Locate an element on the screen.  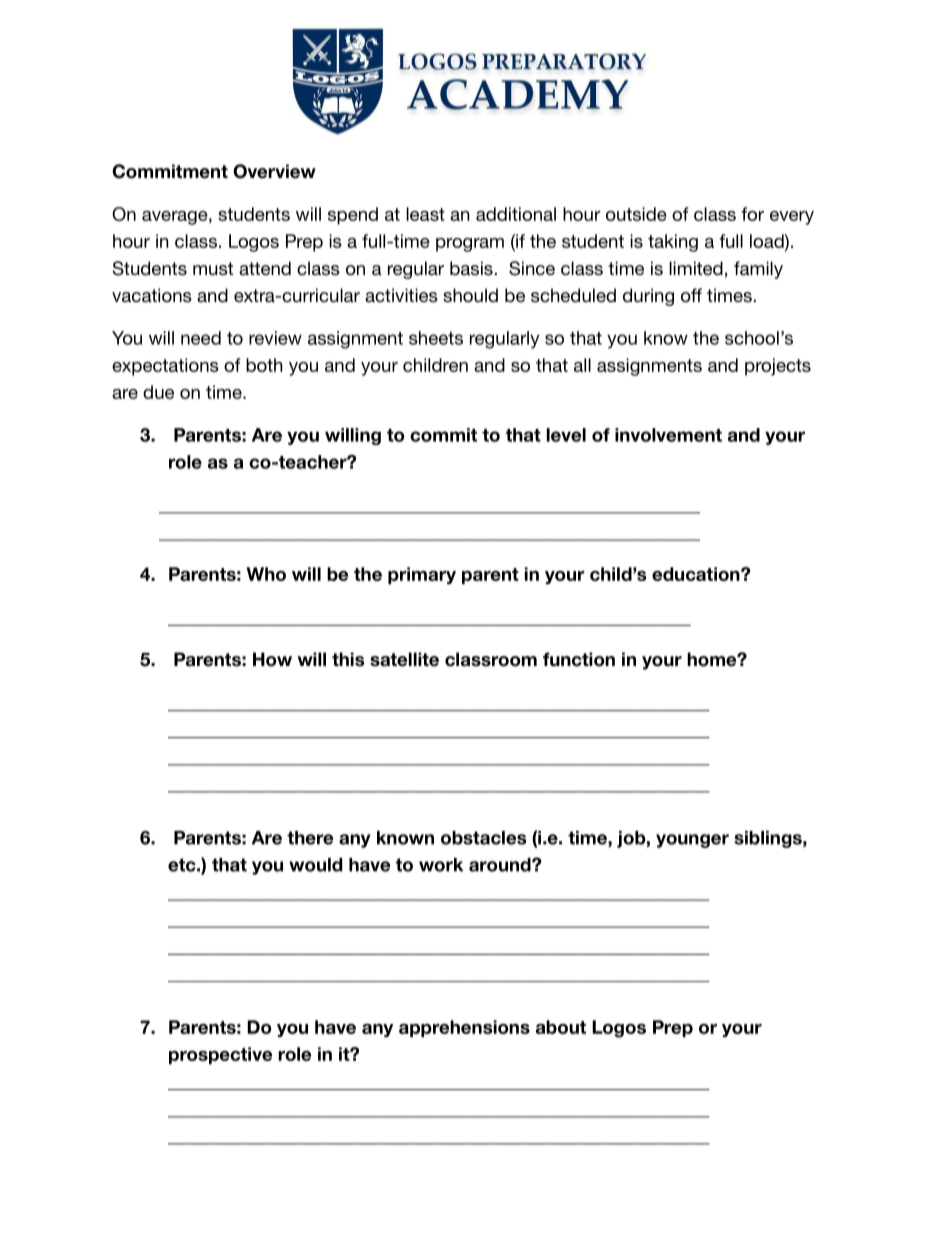
Who is located at coordinates (266, 574).
